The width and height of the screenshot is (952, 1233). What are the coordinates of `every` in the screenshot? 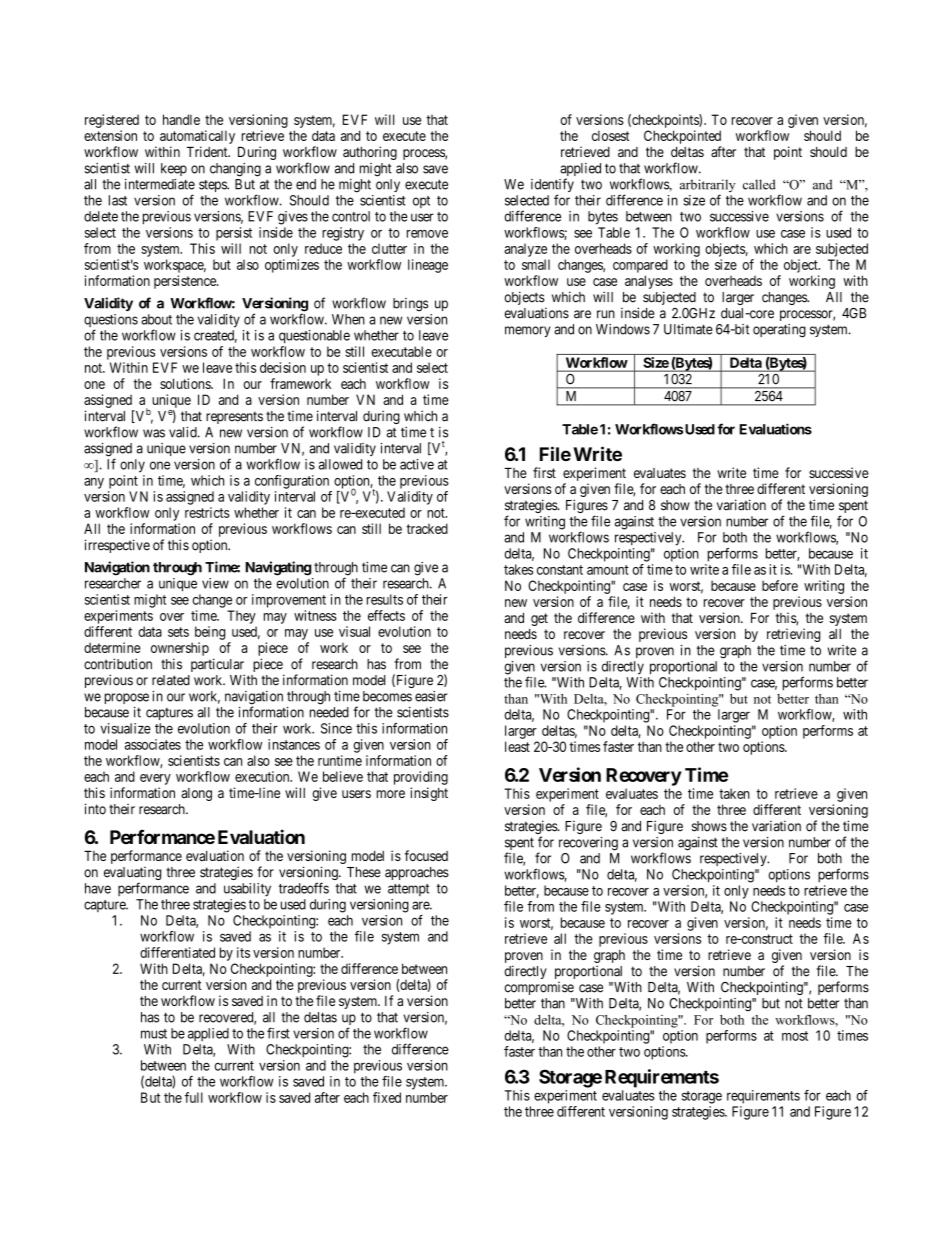 It's located at (155, 779).
